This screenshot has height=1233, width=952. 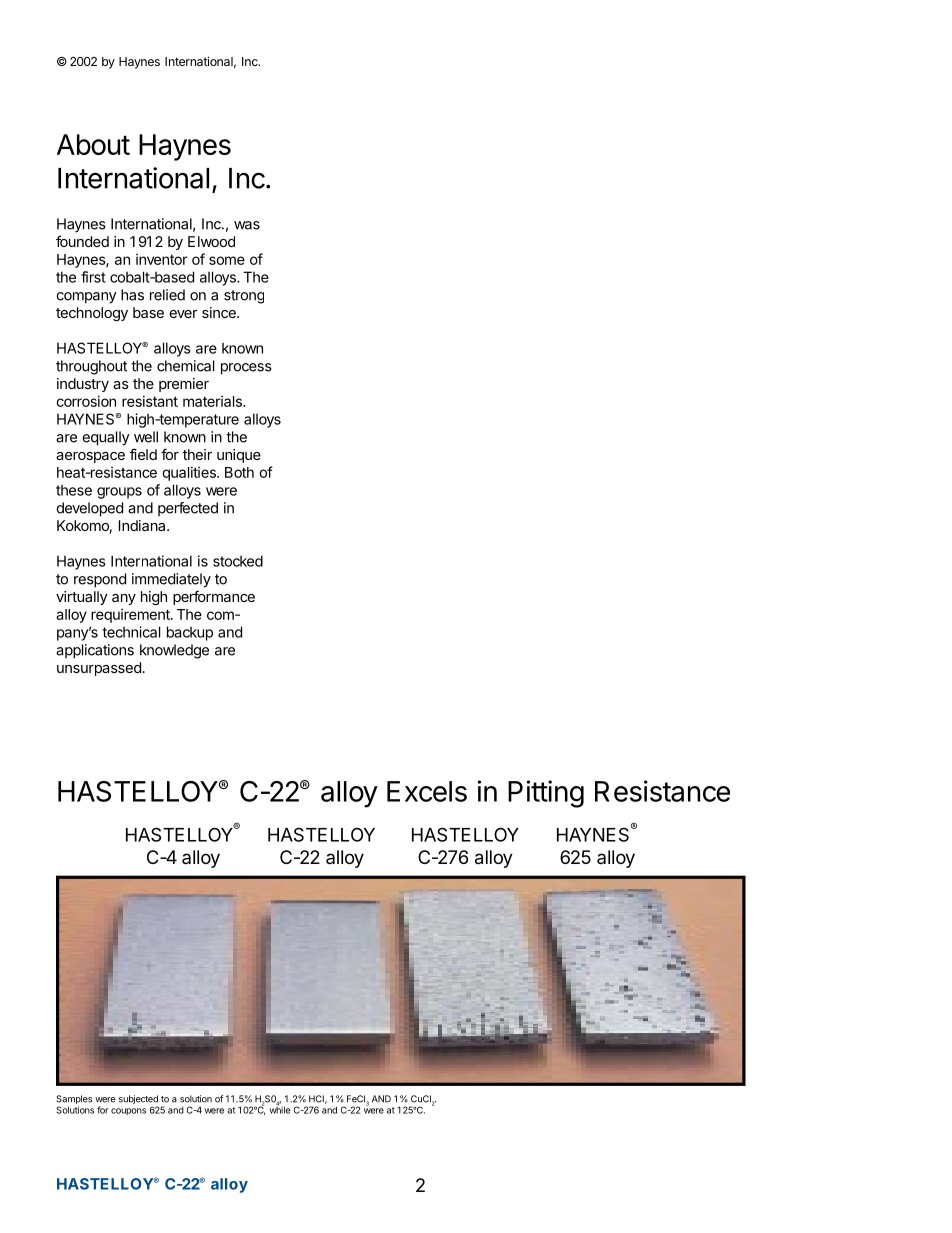 I want to click on unsurpassed, so click(x=99, y=669).
